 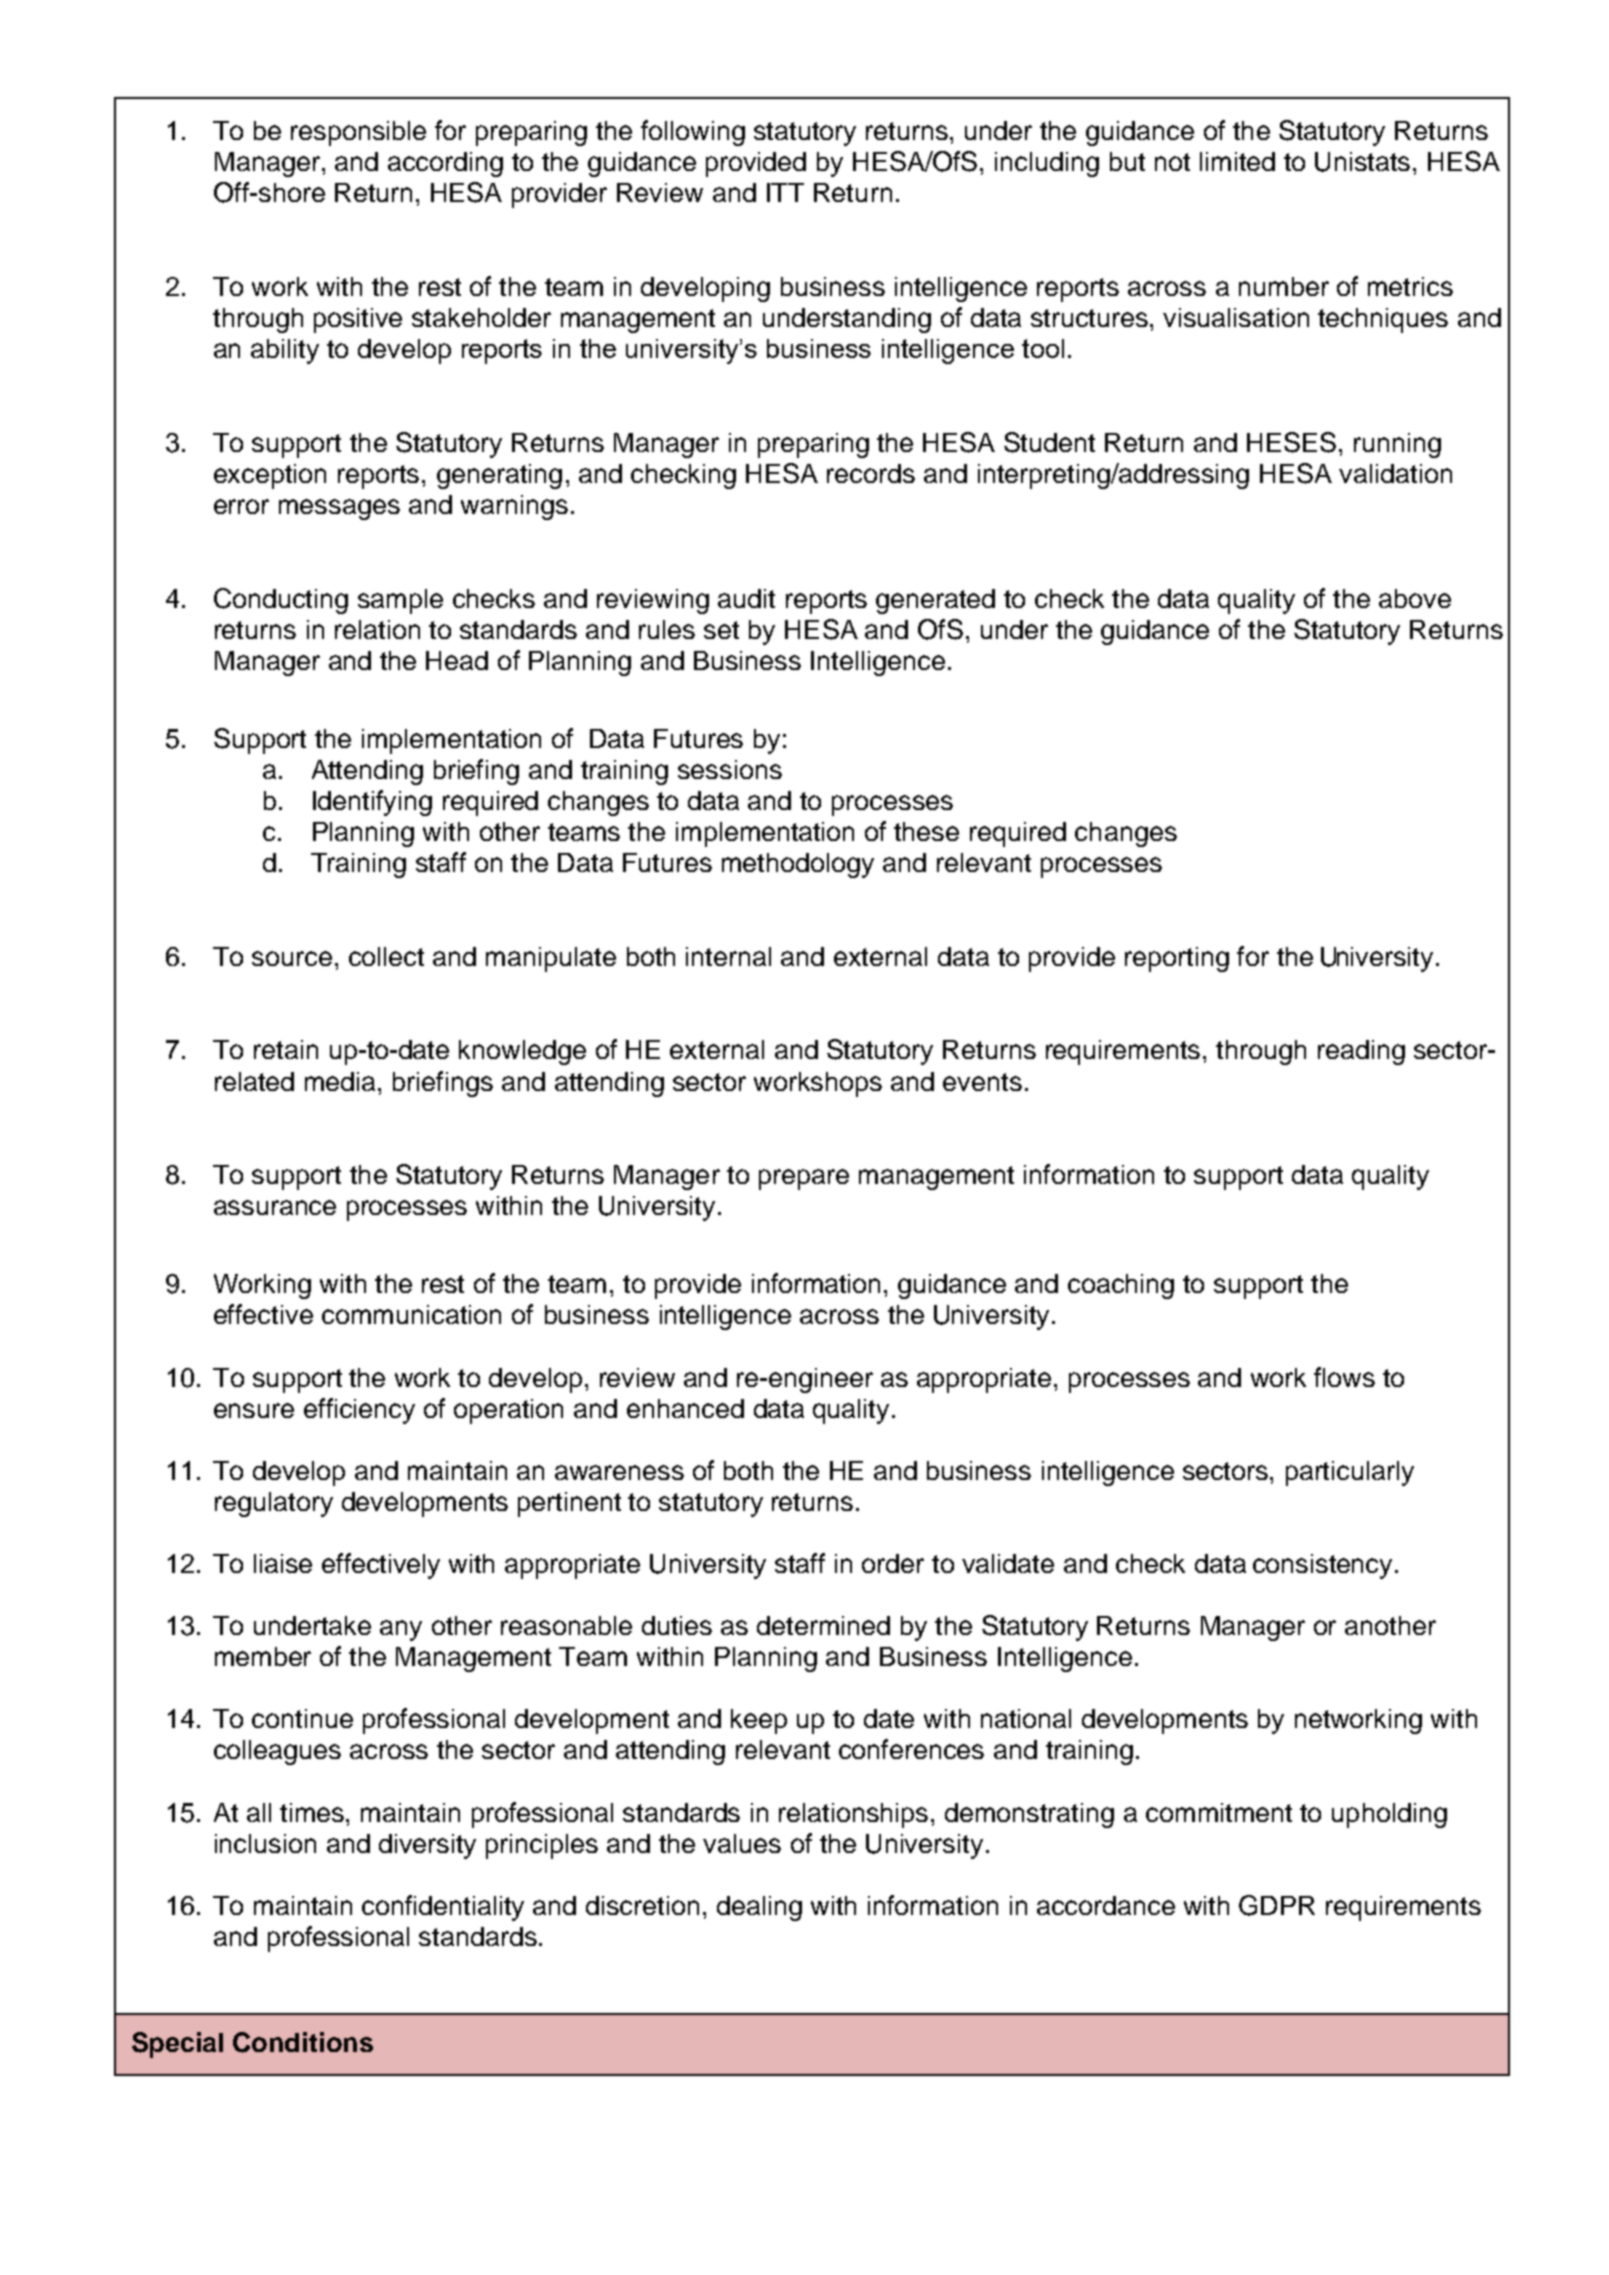 I want to click on above, so click(x=1415, y=598).
